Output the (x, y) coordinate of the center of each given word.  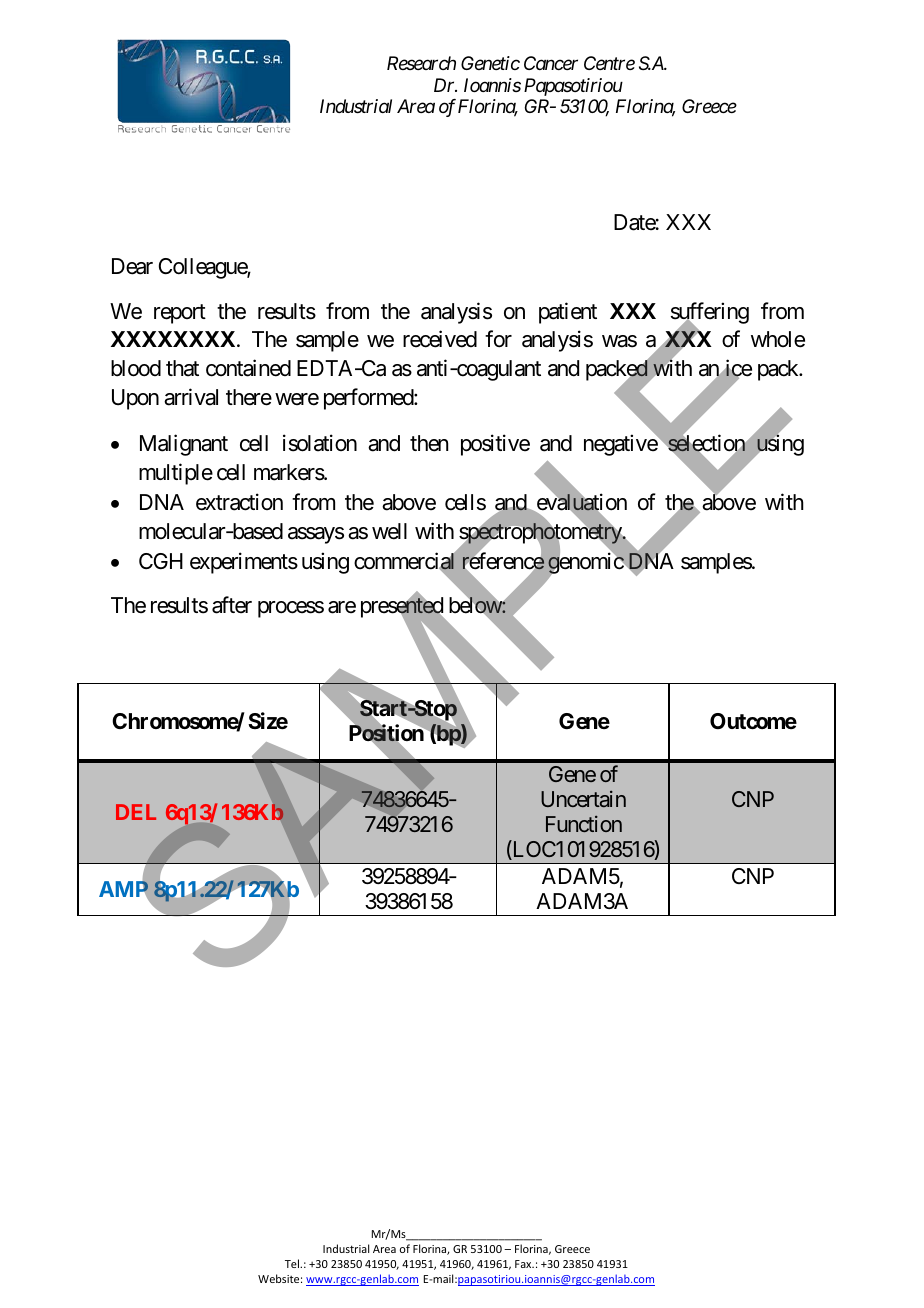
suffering (710, 314)
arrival (191, 397)
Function (584, 824)
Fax (524, 1264)
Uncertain (583, 799)
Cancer (551, 63)
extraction (239, 502)
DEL (136, 812)
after (232, 605)
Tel (293, 1263)
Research (421, 63)
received (440, 339)
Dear (132, 266)
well (389, 531)
